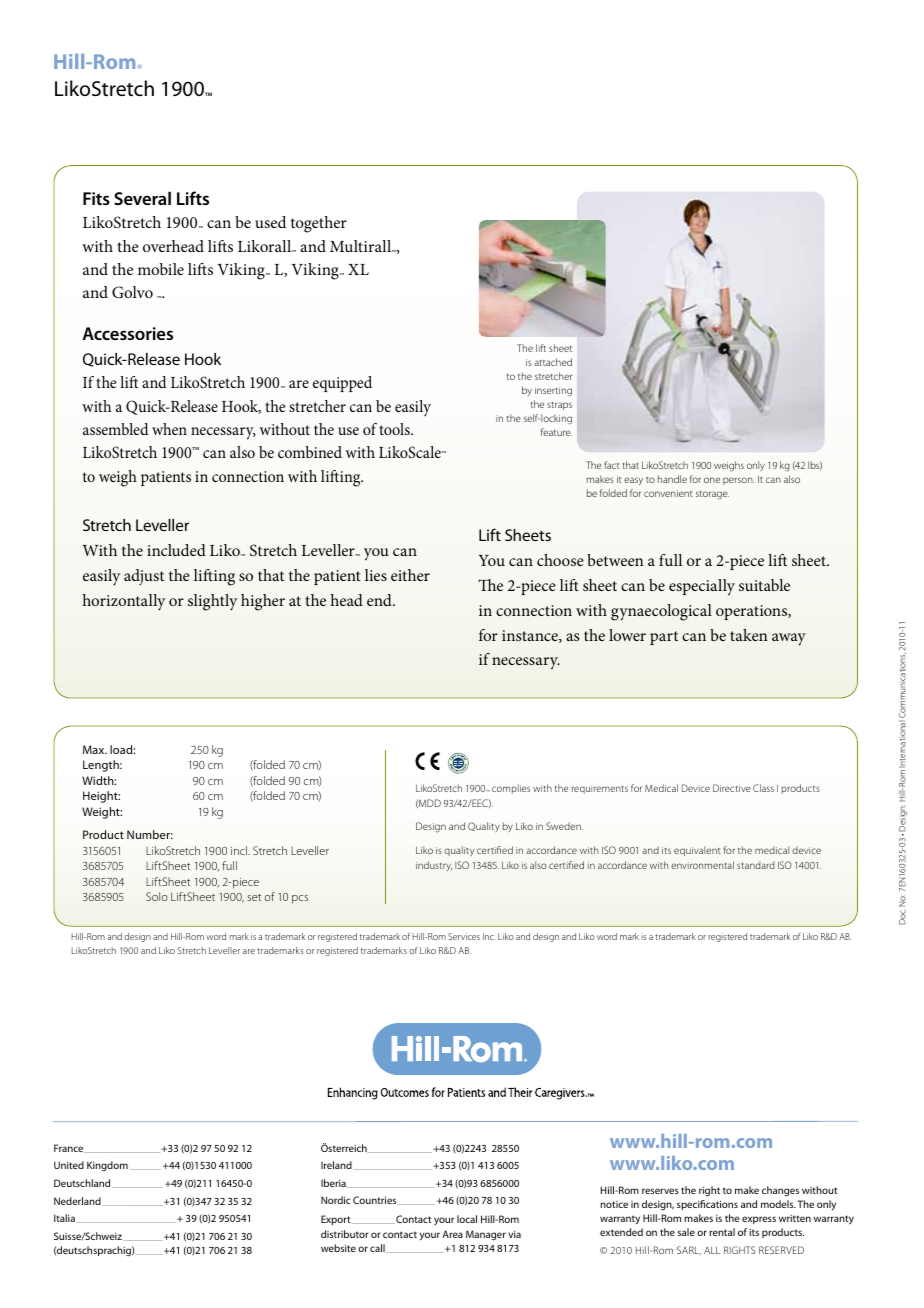  I want to click on Area, so click(452, 1234).
